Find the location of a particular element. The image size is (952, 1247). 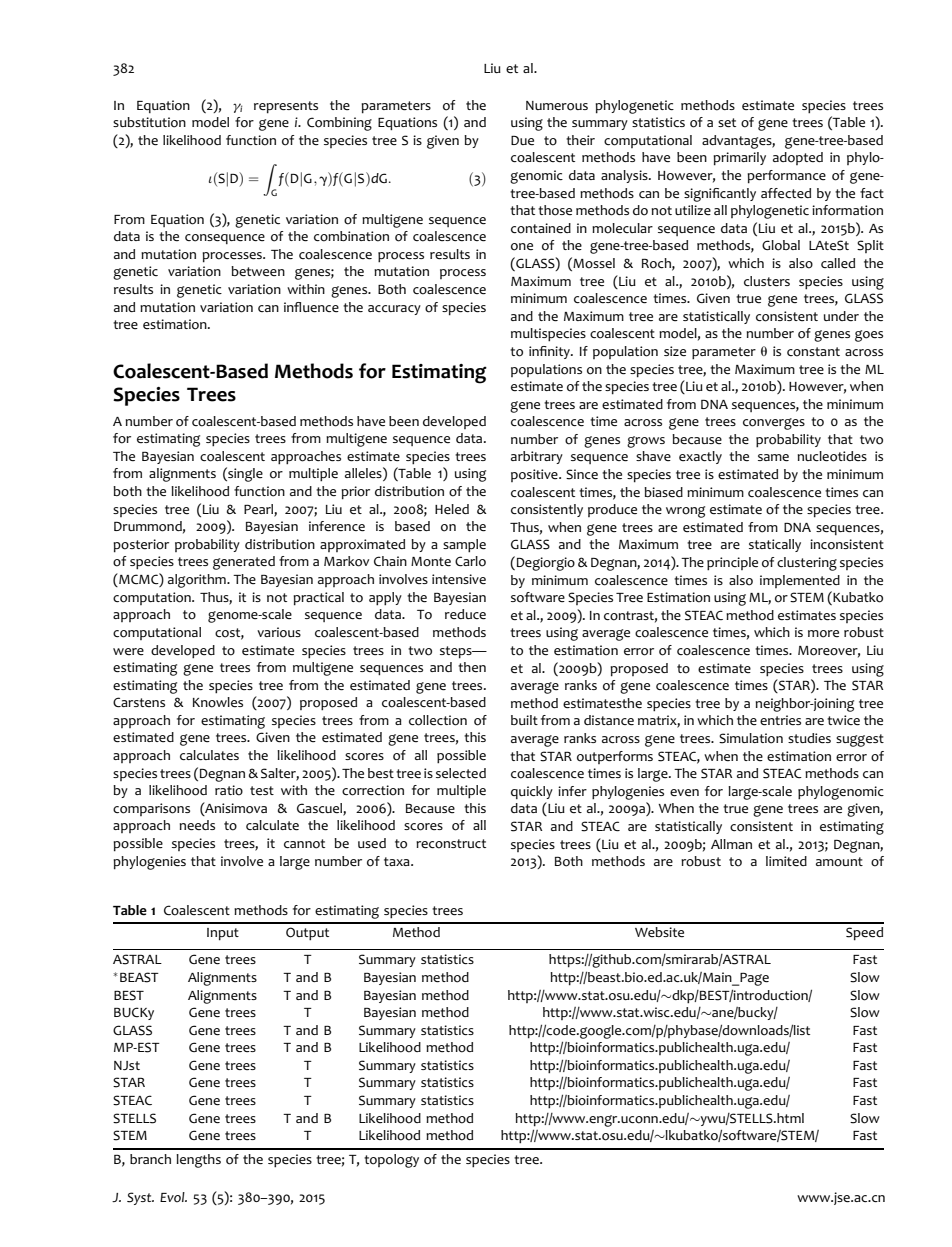

between is located at coordinates (258, 271).
